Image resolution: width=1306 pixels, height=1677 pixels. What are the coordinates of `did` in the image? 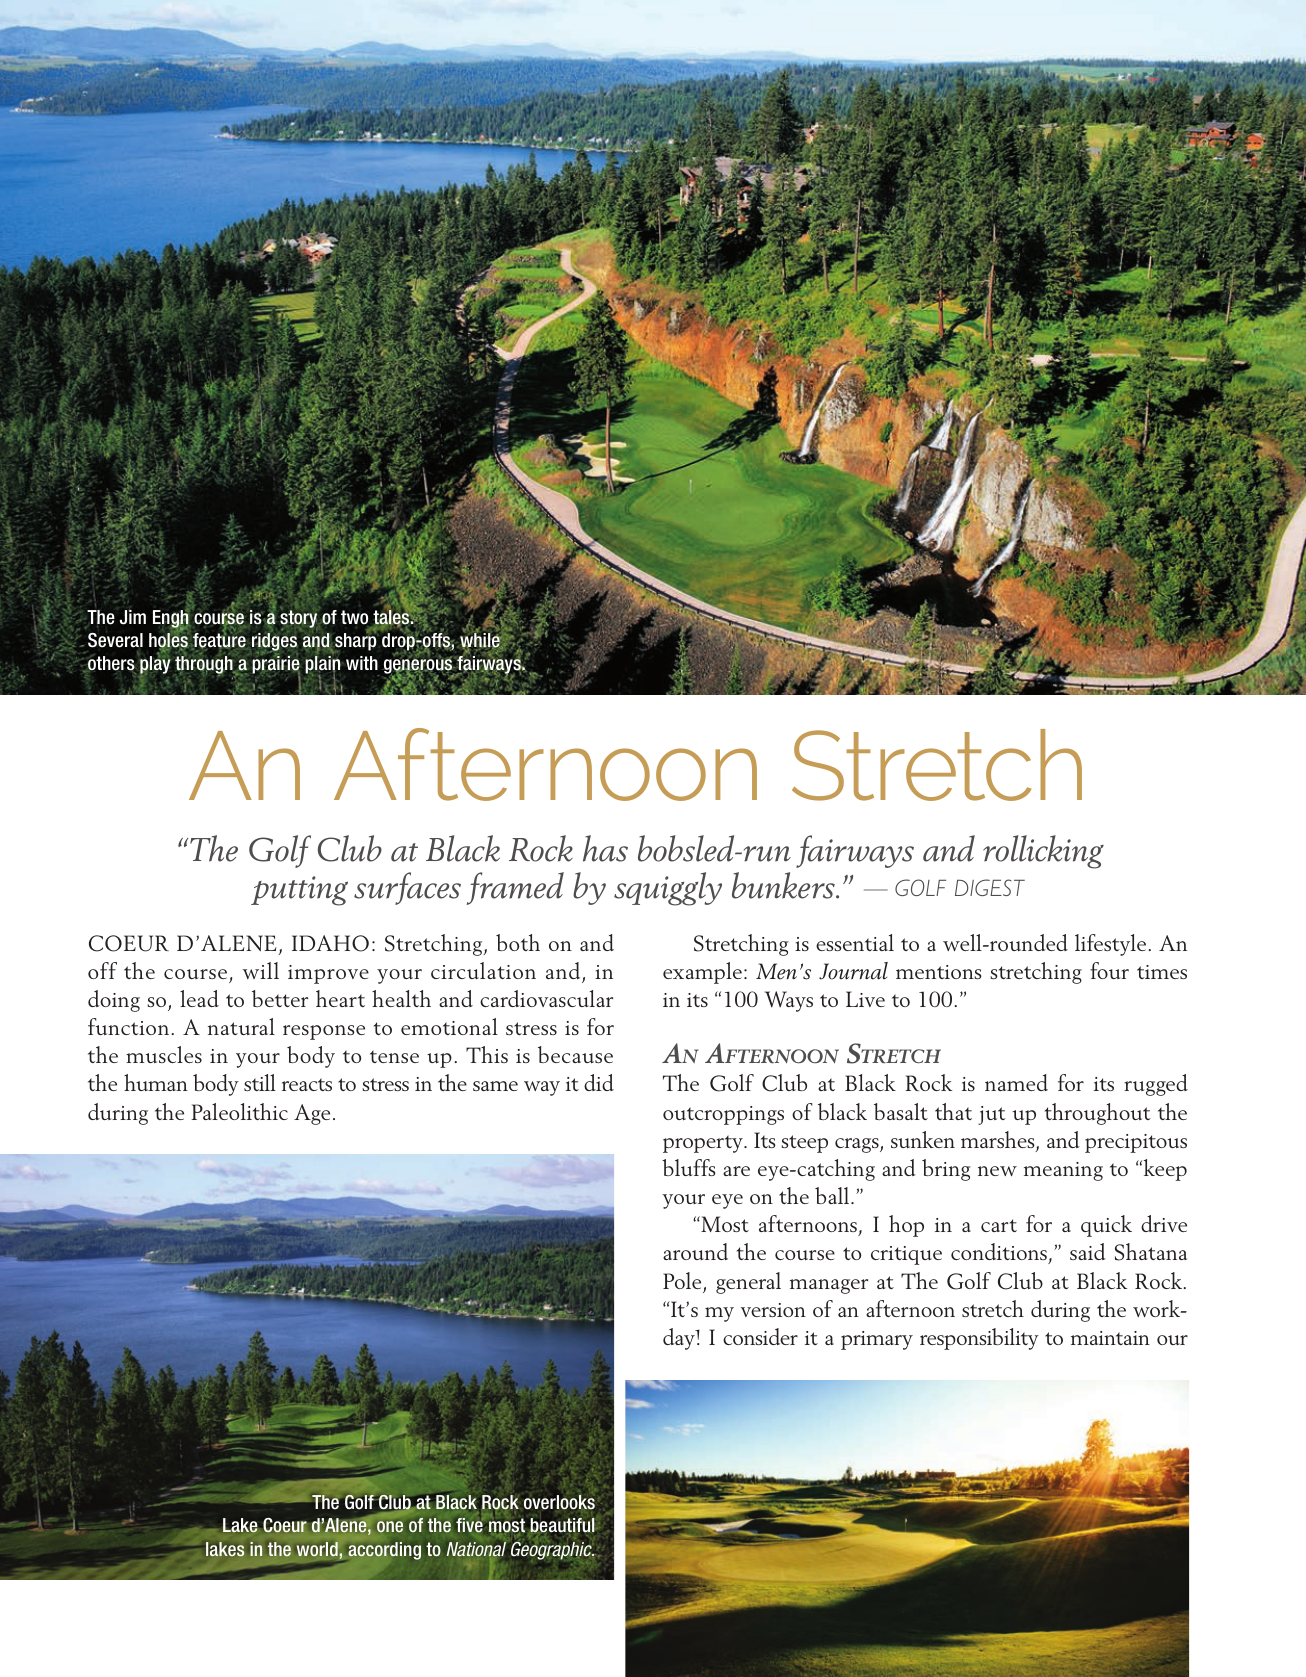 It's located at (599, 1082).
